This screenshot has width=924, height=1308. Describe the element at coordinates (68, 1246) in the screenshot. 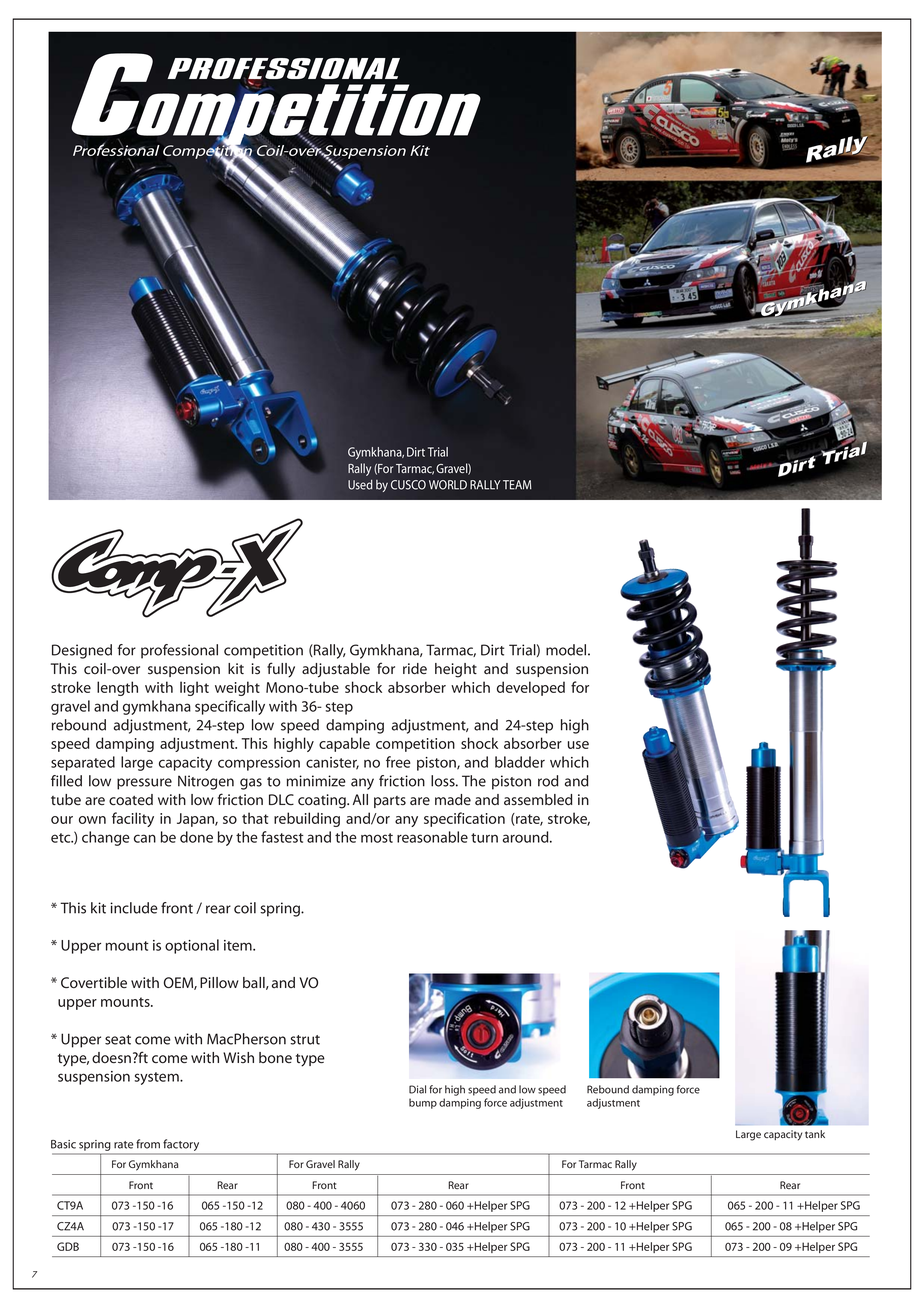

I see `GDB` at that location.
